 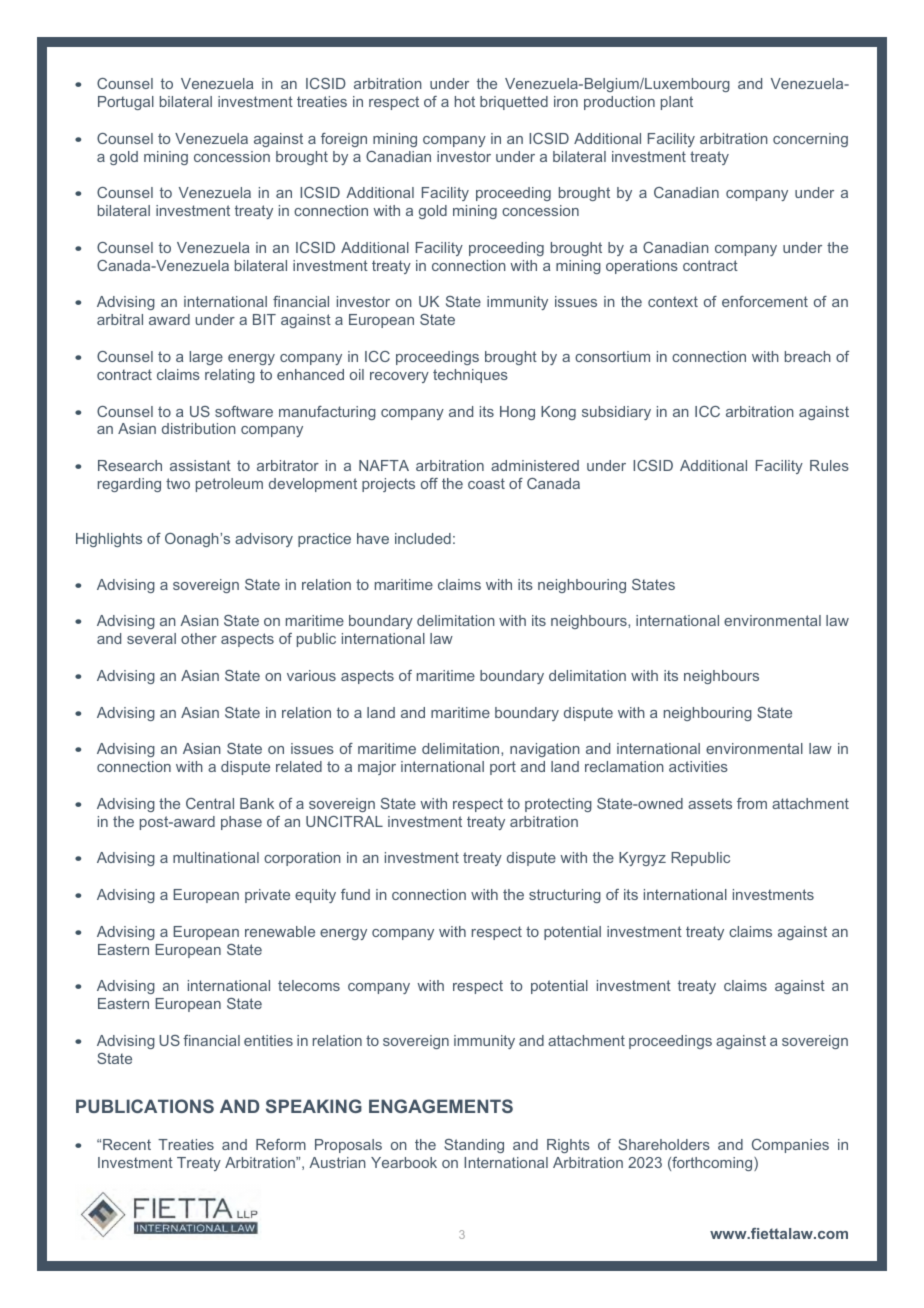 I want to click on Standing, so click(x=474, y=1146).
